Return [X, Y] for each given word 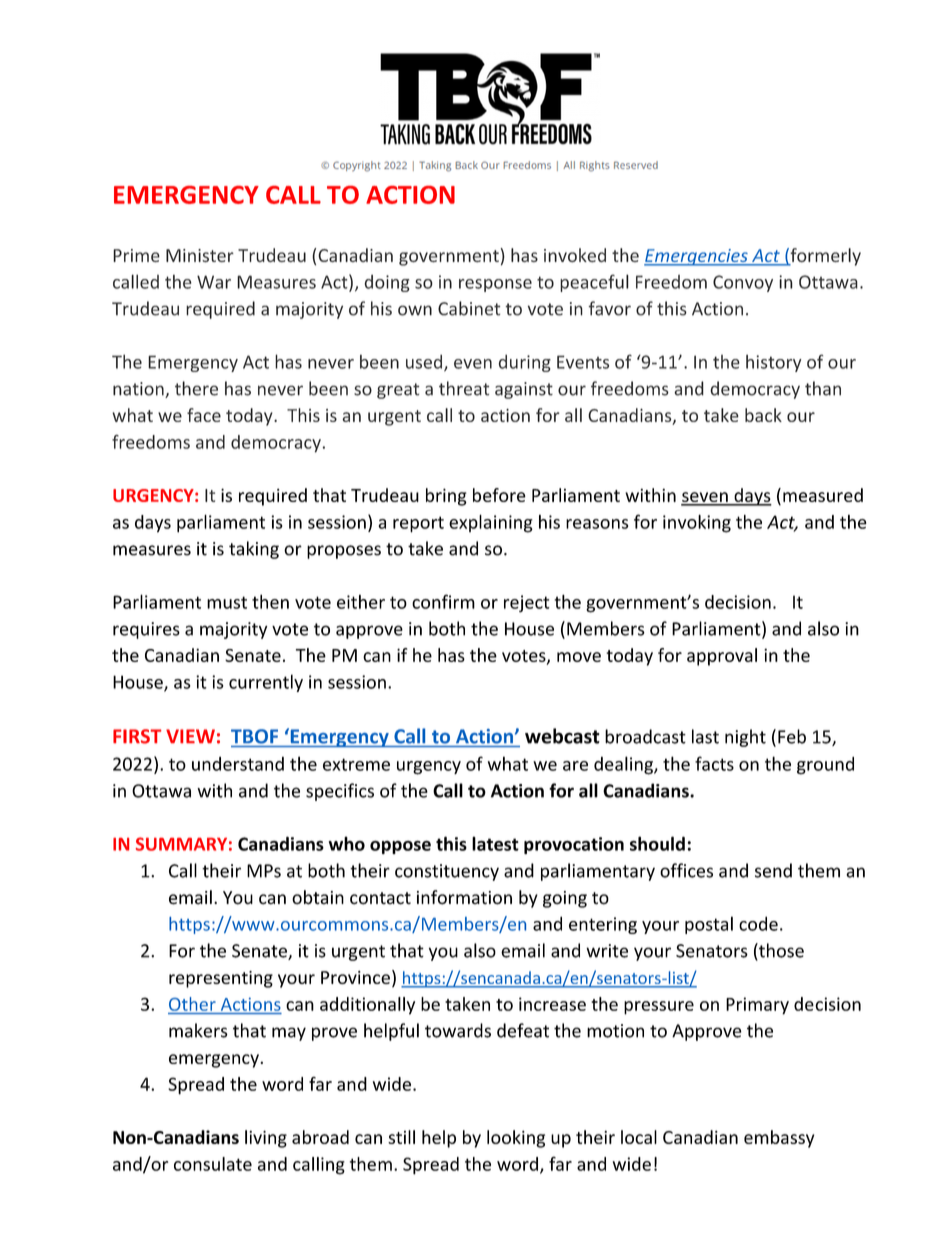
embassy [779, 1139]
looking [516, 1139]
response [495, 285]
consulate [213, 1164]
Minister [200, 255]
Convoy [743, 283]
